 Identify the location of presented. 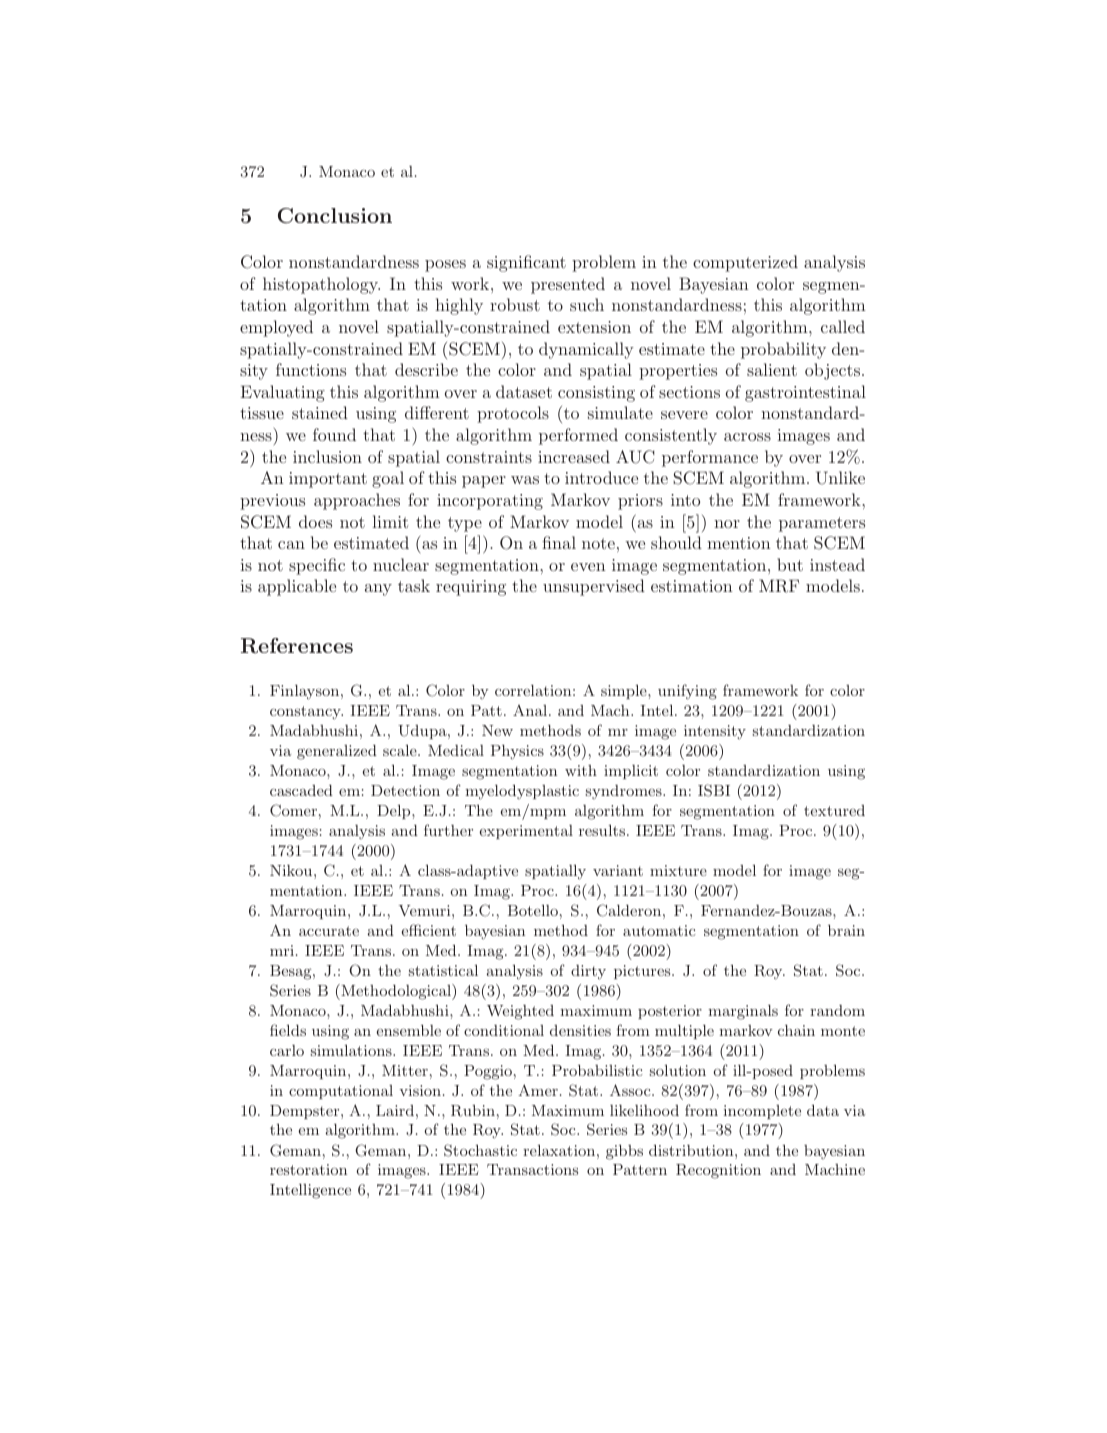
(568, 285).
